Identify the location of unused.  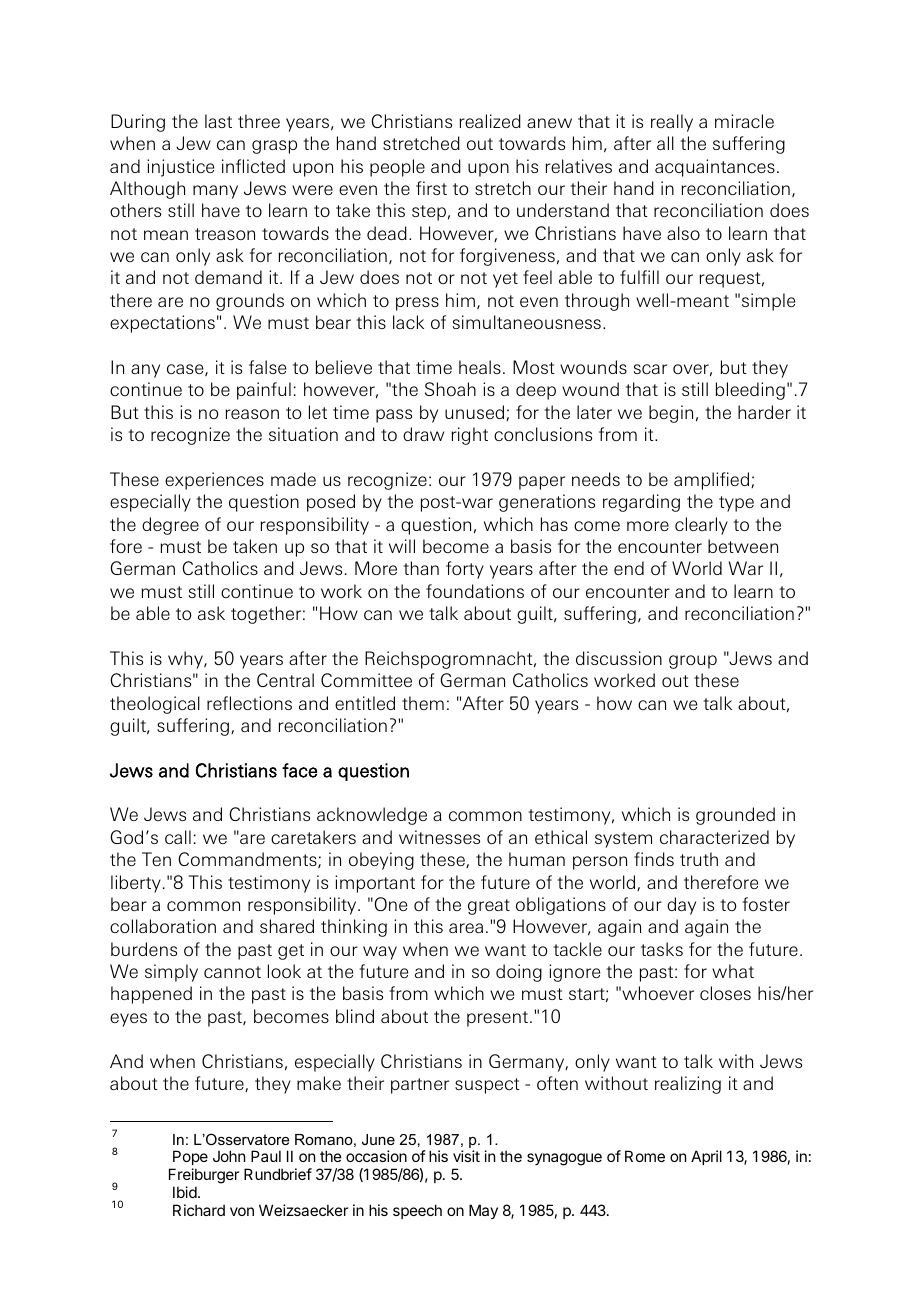
(476, 413).
